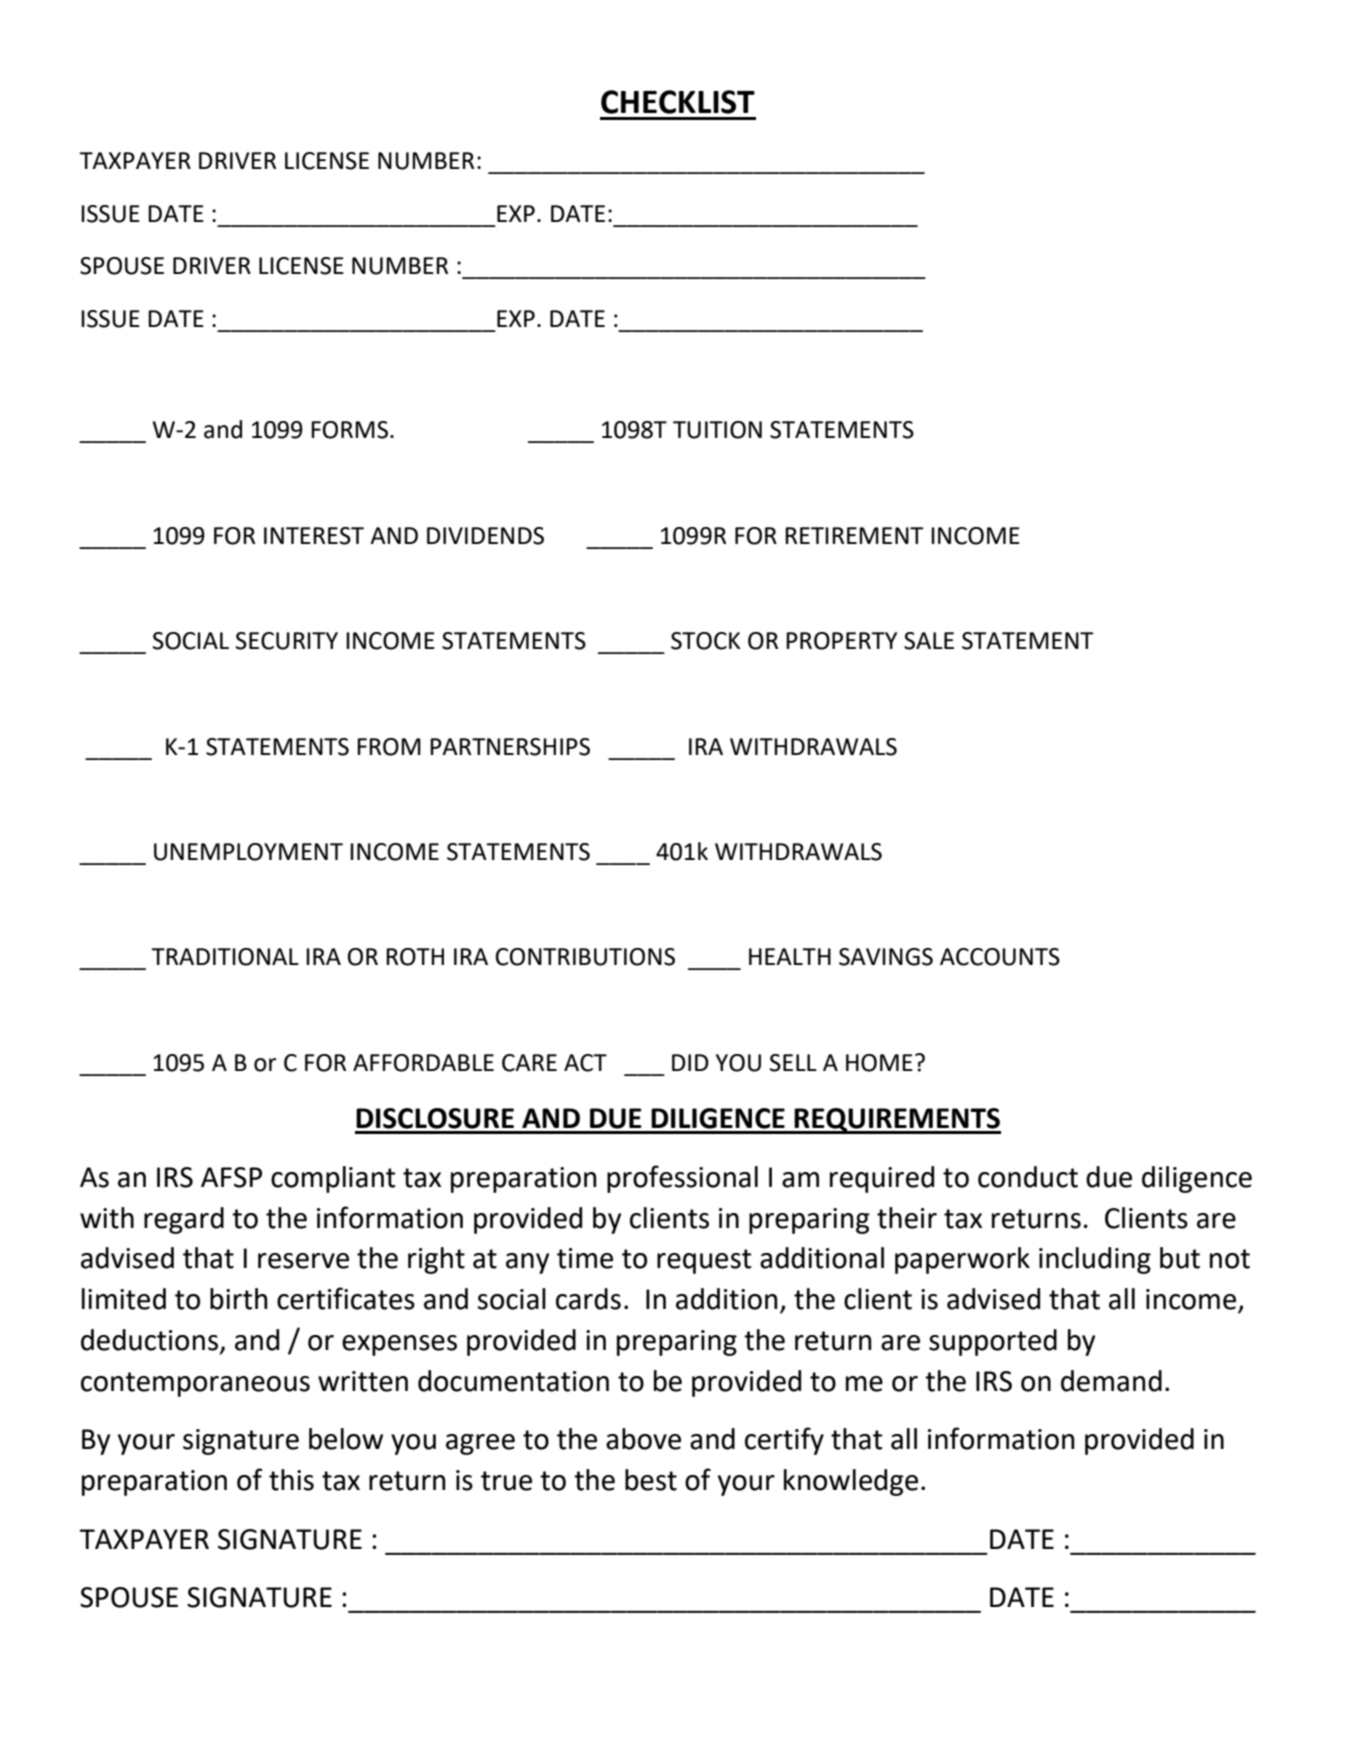 The width and height of the image is (1355, 1753). What do you see at coordinates (248, 852) in the image?
I see `UNEMPLOYMENT` at bounding box center [248, 852].
